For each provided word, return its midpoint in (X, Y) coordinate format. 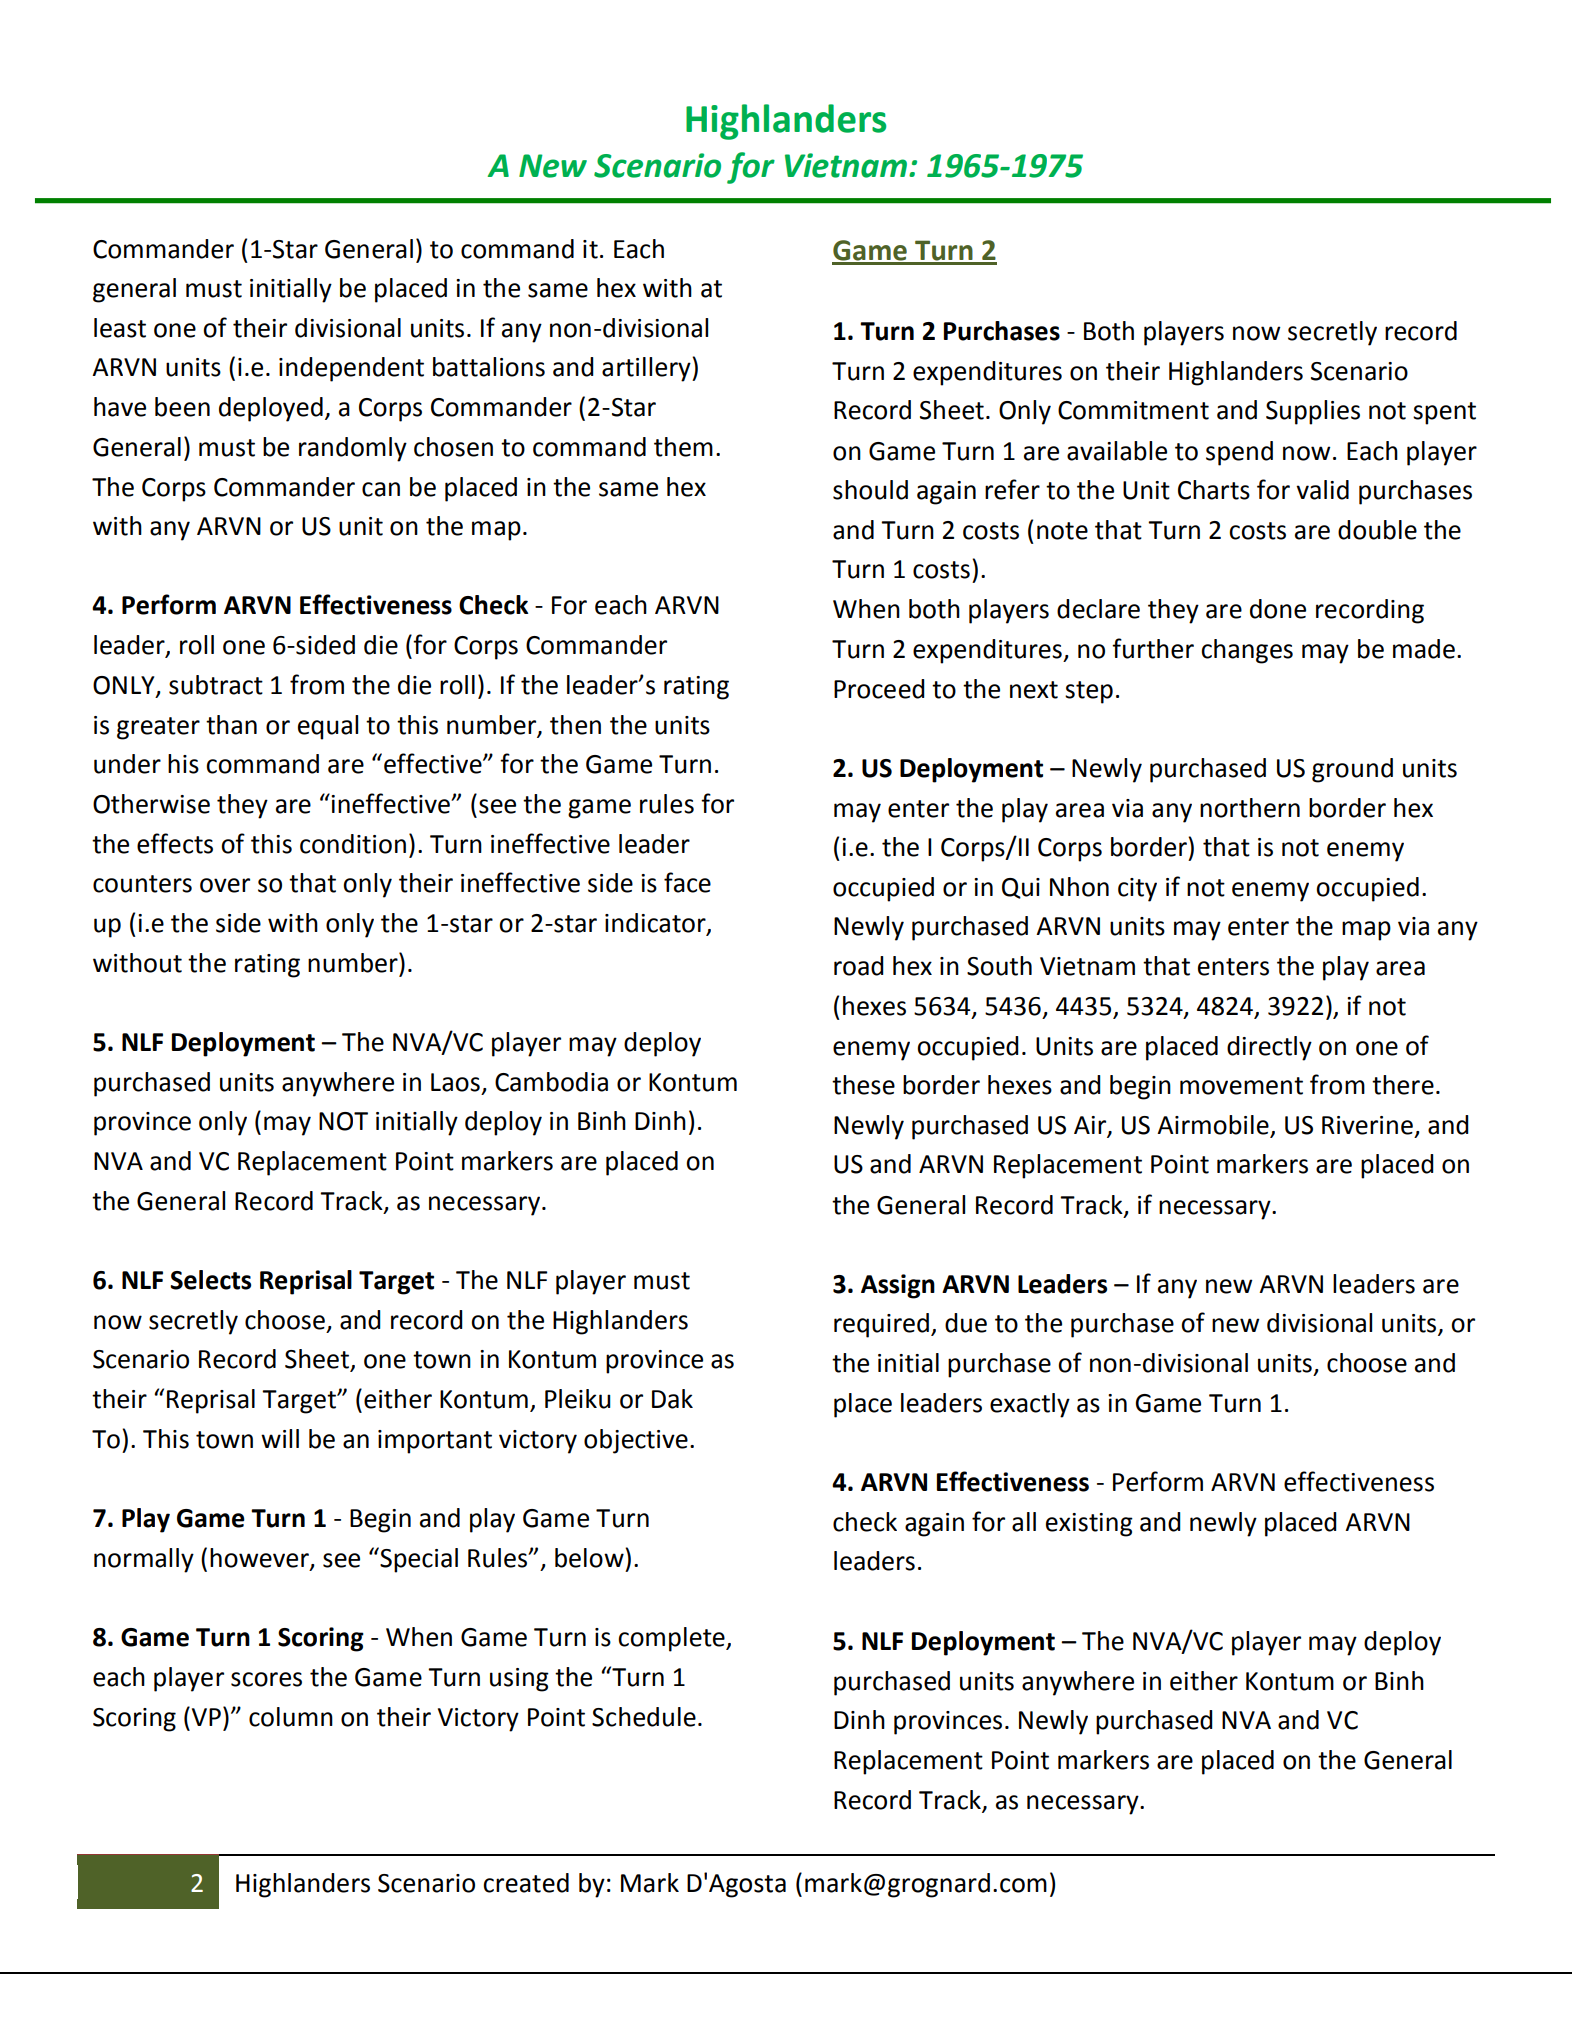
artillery (647, 369)
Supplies (1313, 412)
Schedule (644, 1717)
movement (1241, 1086)
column (291, 1717)
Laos (455, 1082)
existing (1089, 1525)
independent (351, 369)
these (863, 1085)
